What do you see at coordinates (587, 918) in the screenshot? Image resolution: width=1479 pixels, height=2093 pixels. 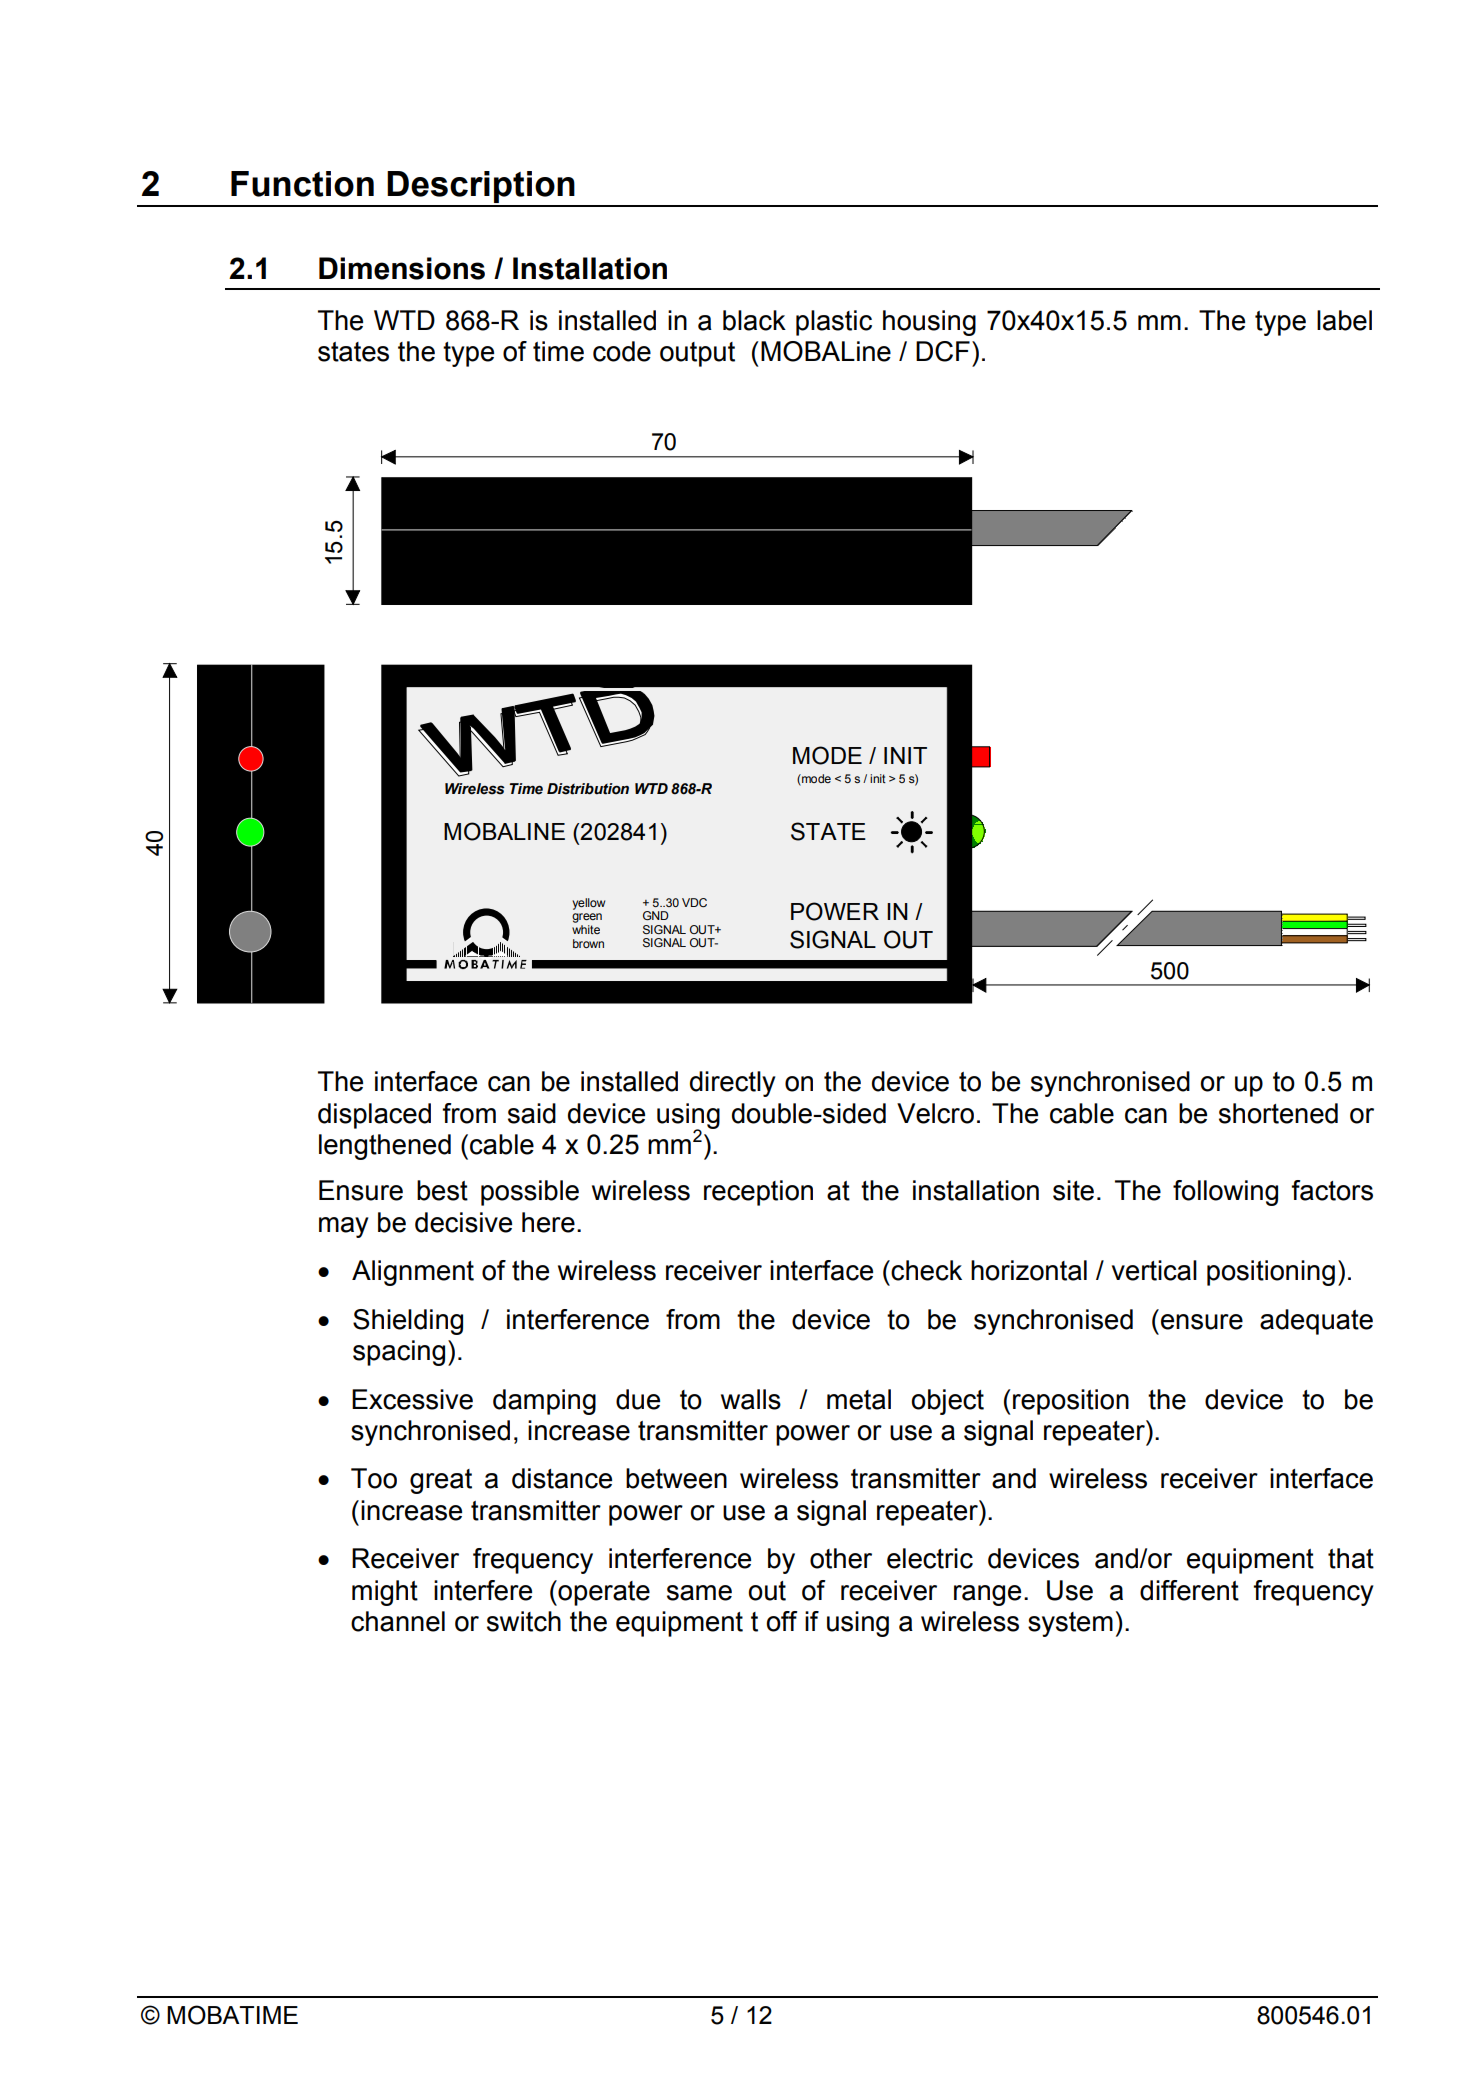 I see `green` at bounding box center [587, 918].
